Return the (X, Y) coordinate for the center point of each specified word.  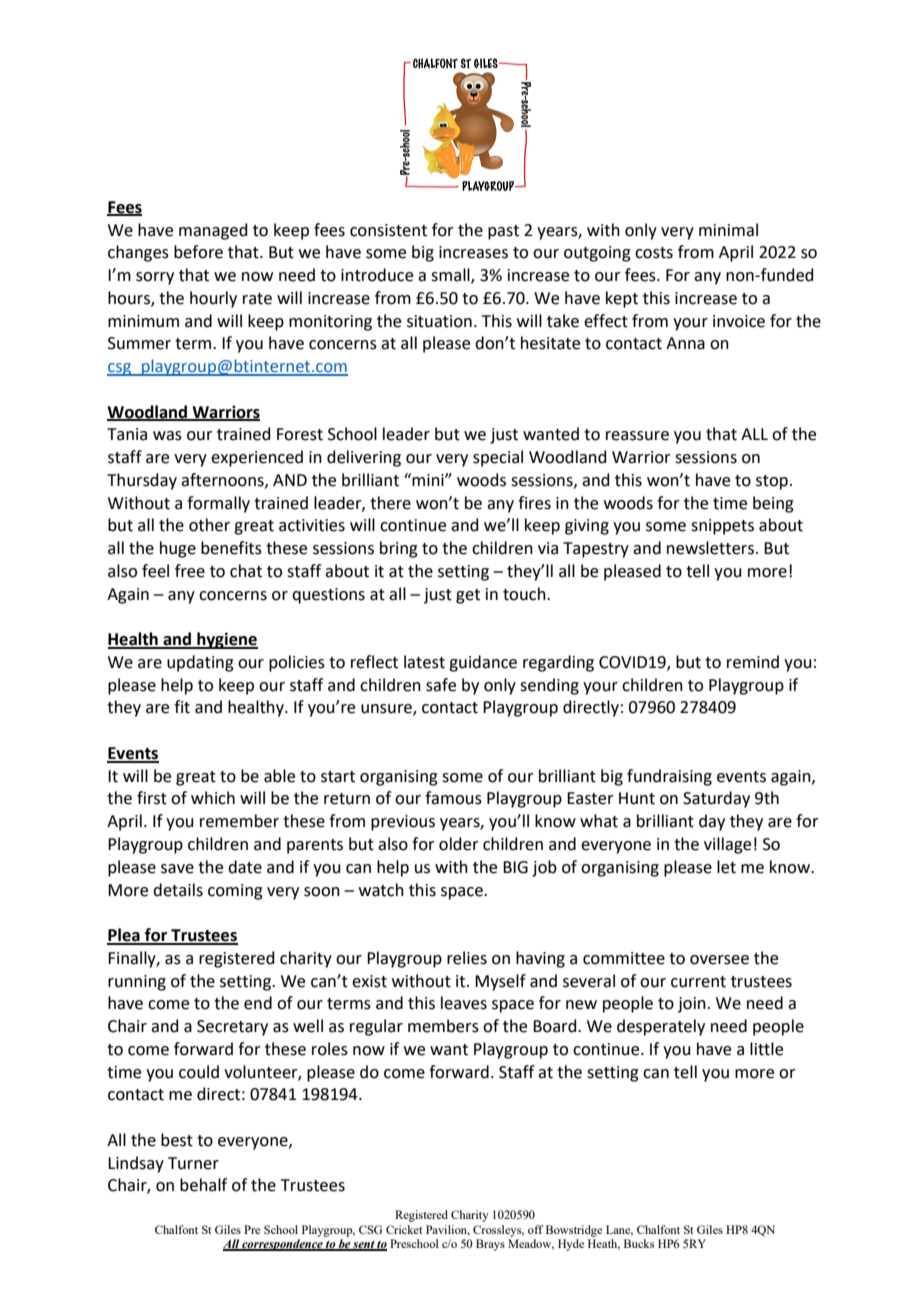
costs (654, 253)
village (727, 845)
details (178, 890)
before (198, 252)
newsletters (710, 548)
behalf (203, 1185)
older (459, 844)
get (468, 596)
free (190, 571)
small (451, 276)
